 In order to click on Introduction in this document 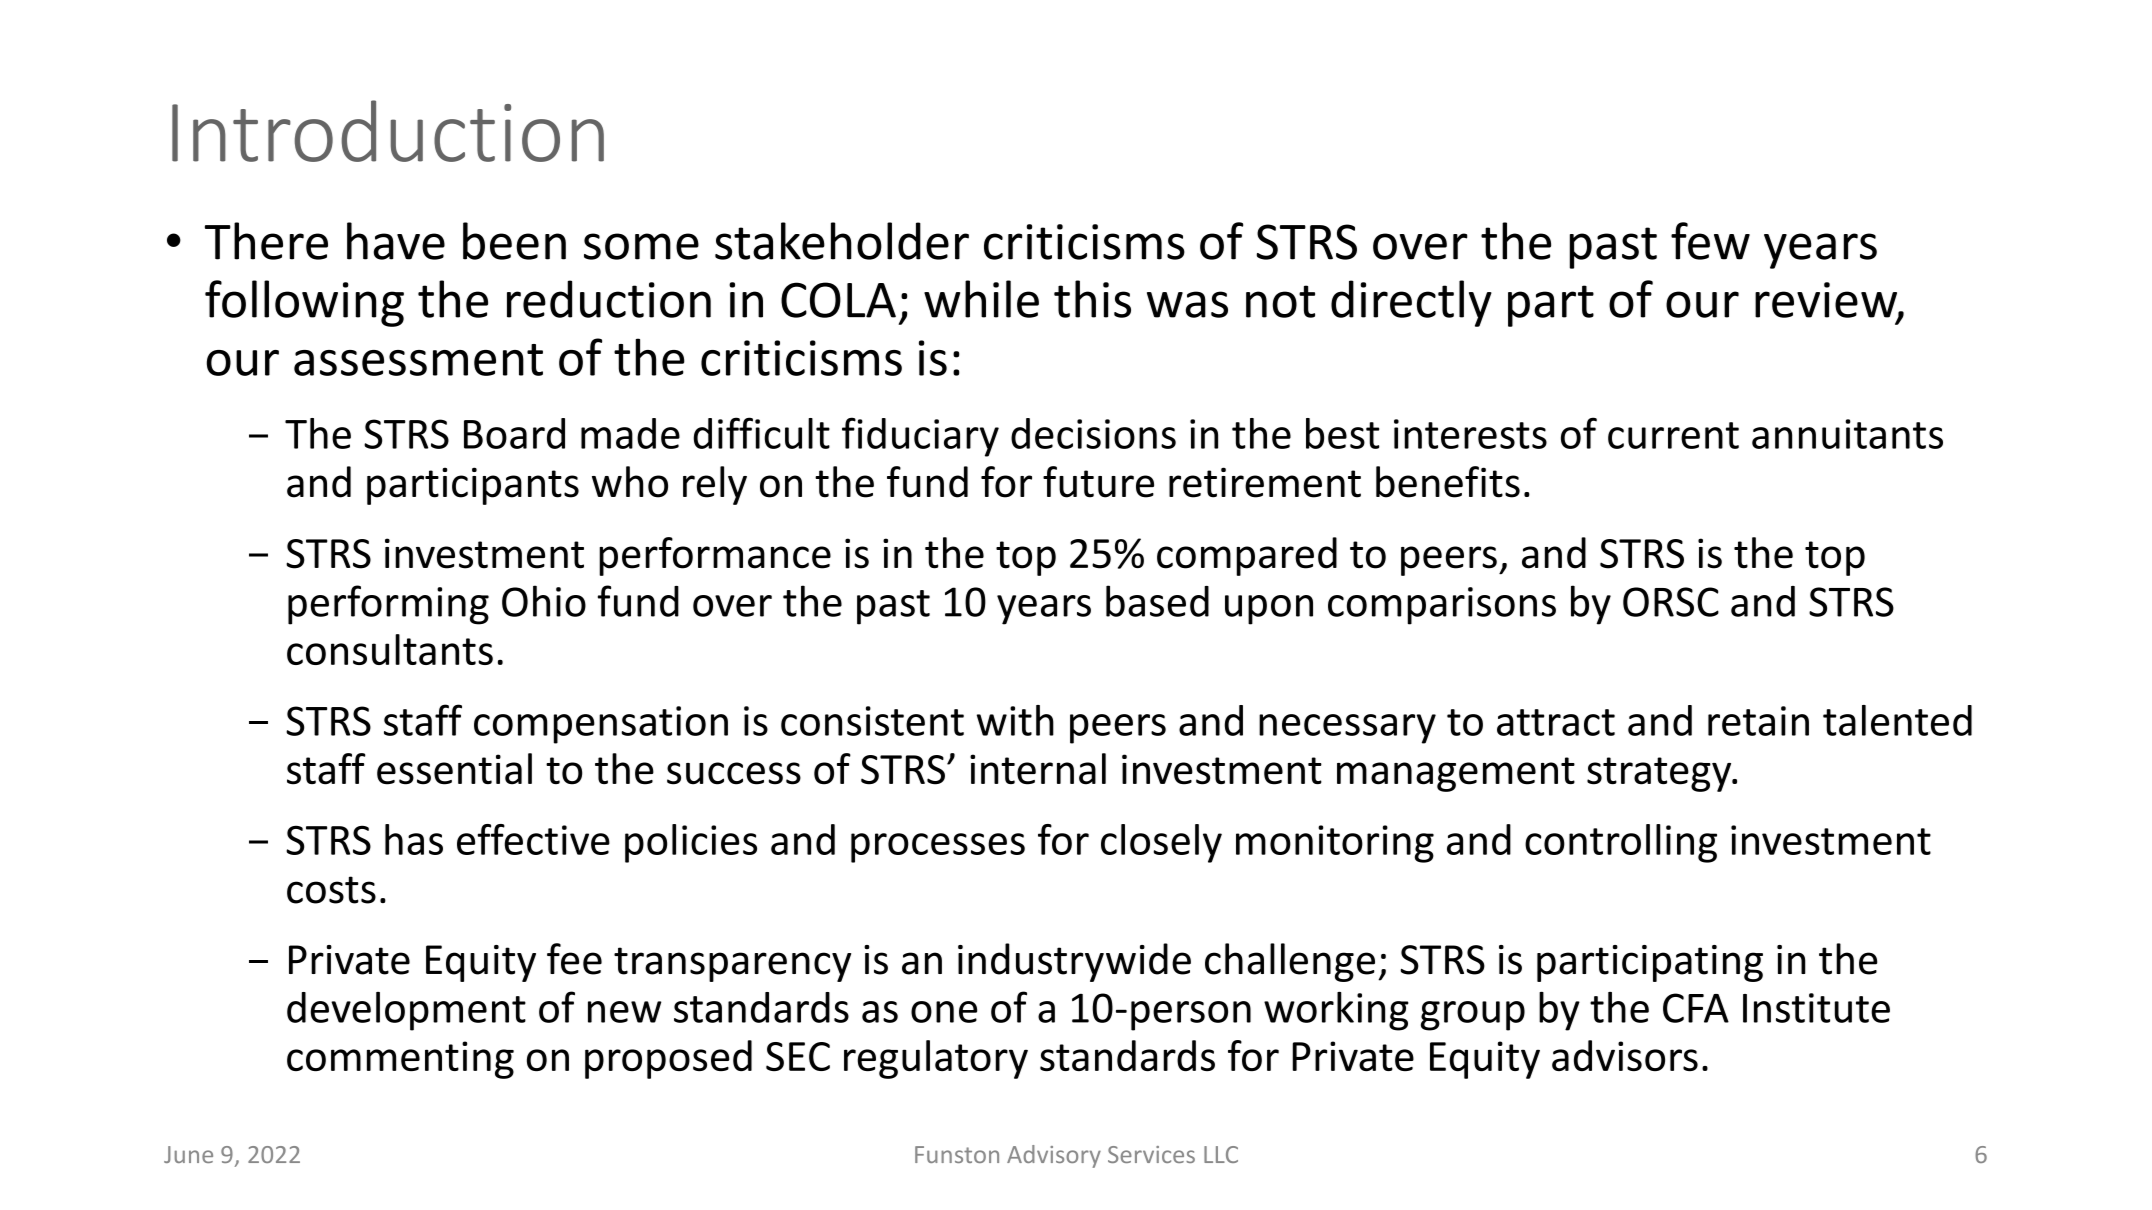, I will do `click(388, 131)`.
